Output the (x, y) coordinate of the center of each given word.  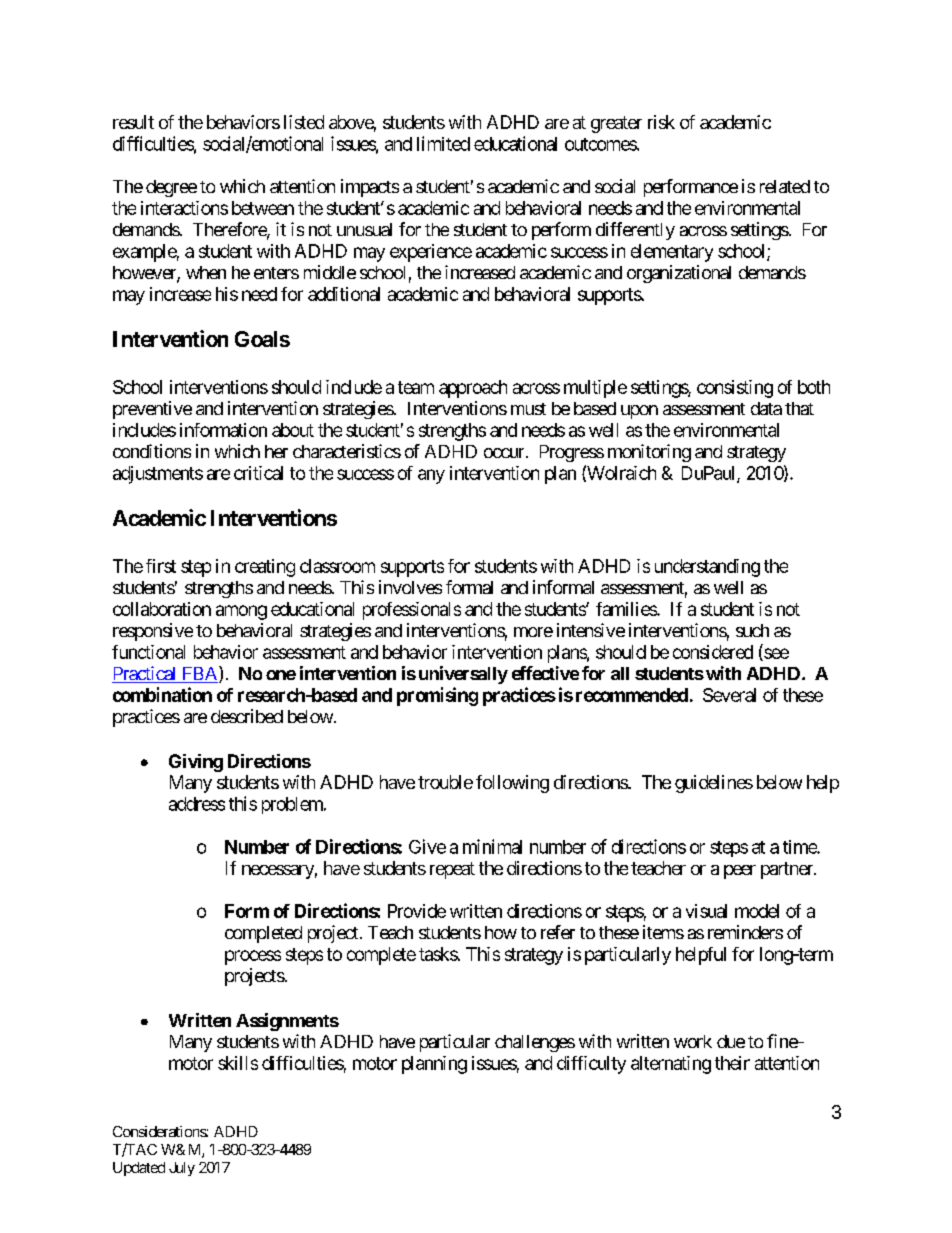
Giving (196, 763)
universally (463, 675)
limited (443, 143)
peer (740, 872)
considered (713, 652)
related (785, 186)
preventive (152, 410)
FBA (200, 674)
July (182, 1169)
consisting (735, 389)
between (263, 208)
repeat (452, 870)
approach (473, 389)
